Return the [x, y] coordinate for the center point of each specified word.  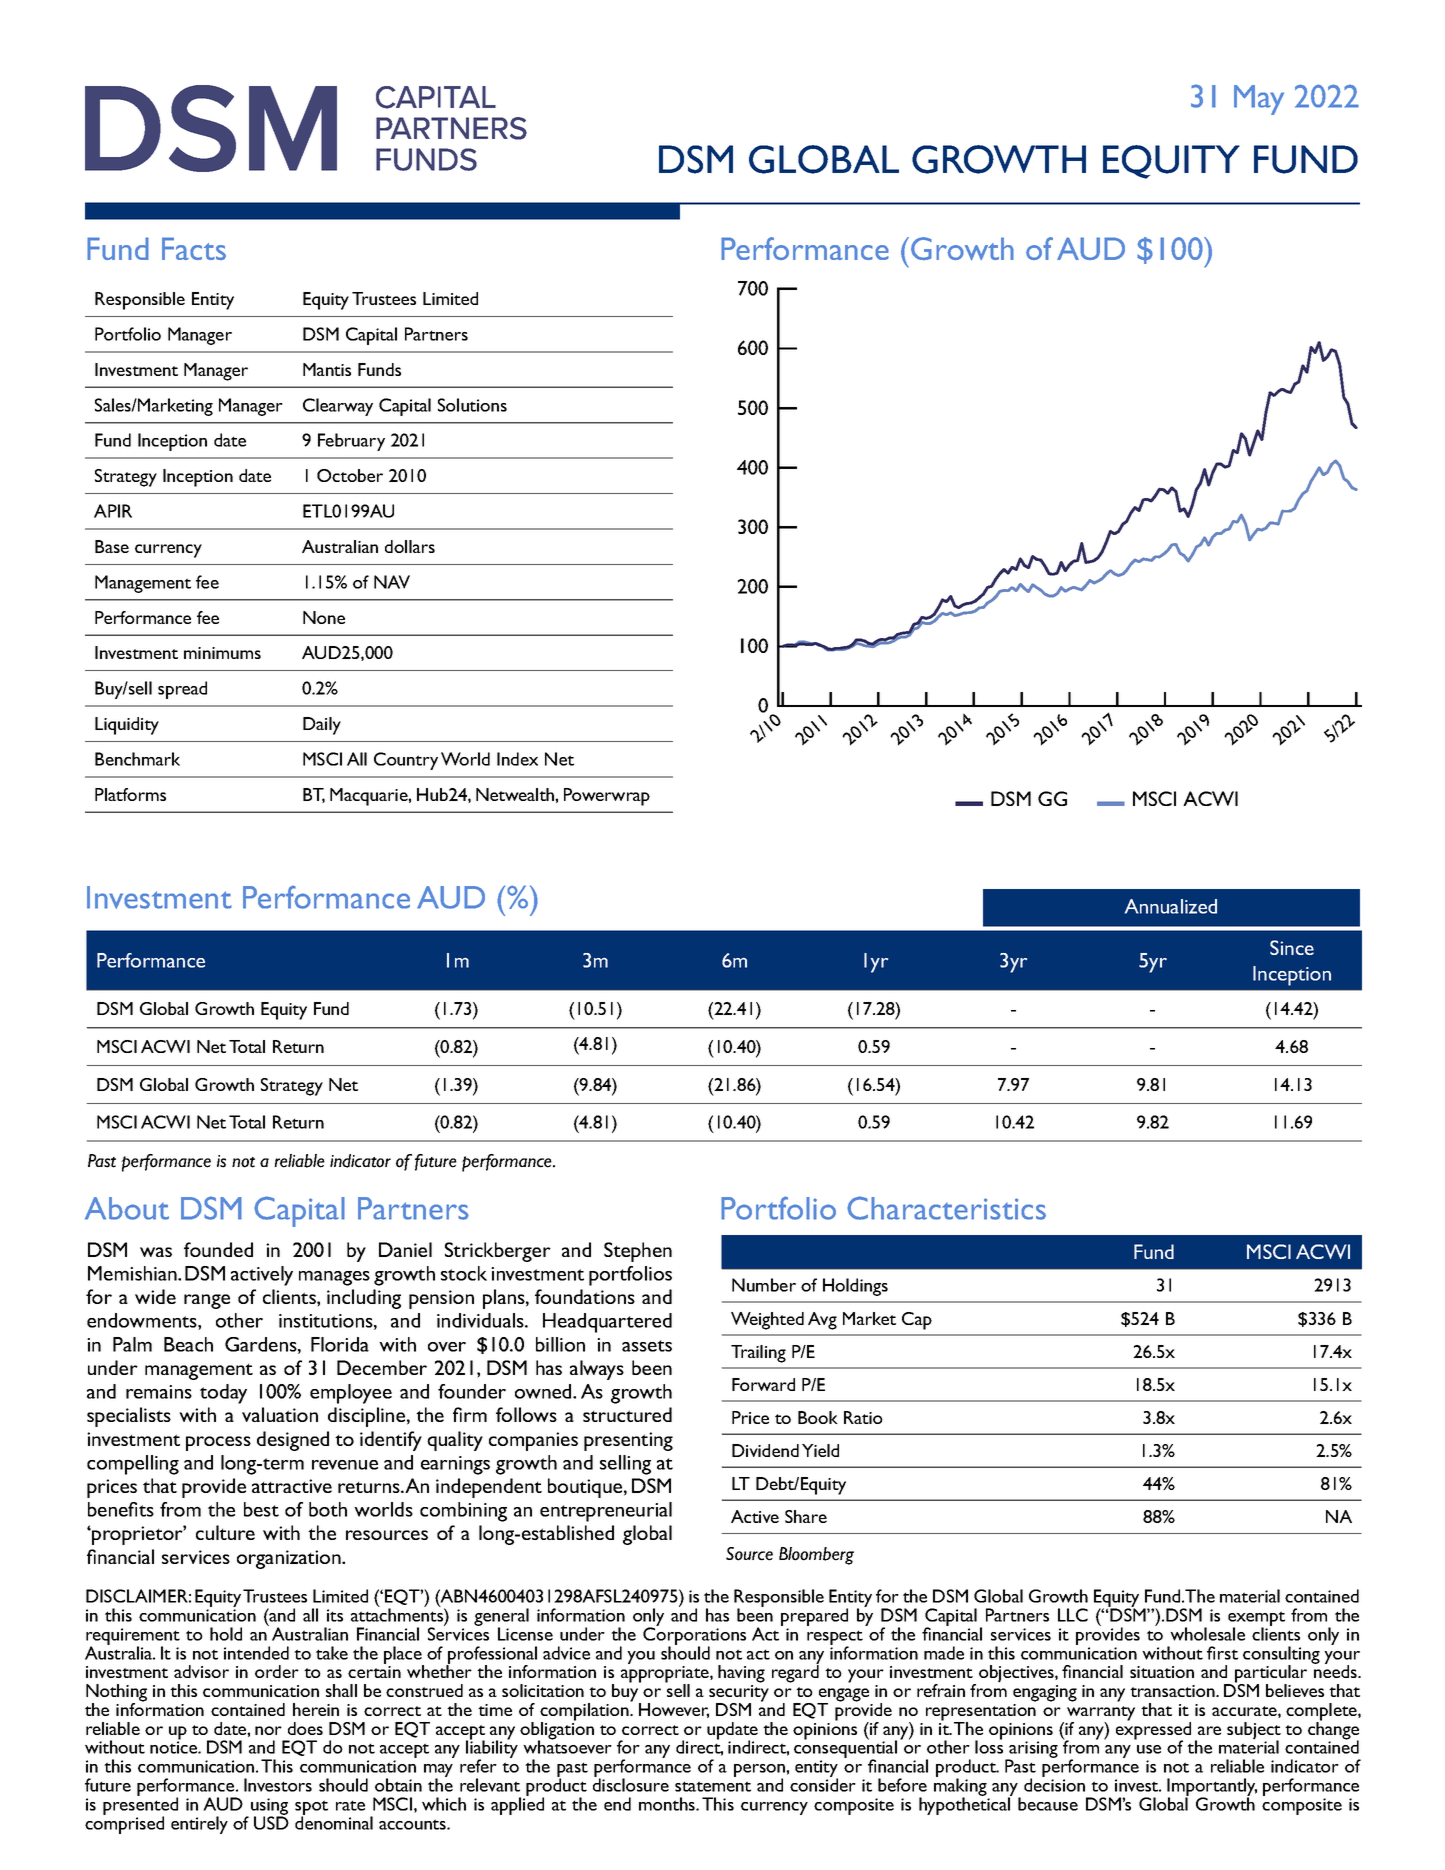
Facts [194, 248]
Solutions [472, 405]
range [207, 1301]
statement [713, 1786]
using [269, 1807]
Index [517, 759]
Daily [322, 726]
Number [764, 1285]
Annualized [1171, 906]
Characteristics [946, 1208]
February [351, 442]
